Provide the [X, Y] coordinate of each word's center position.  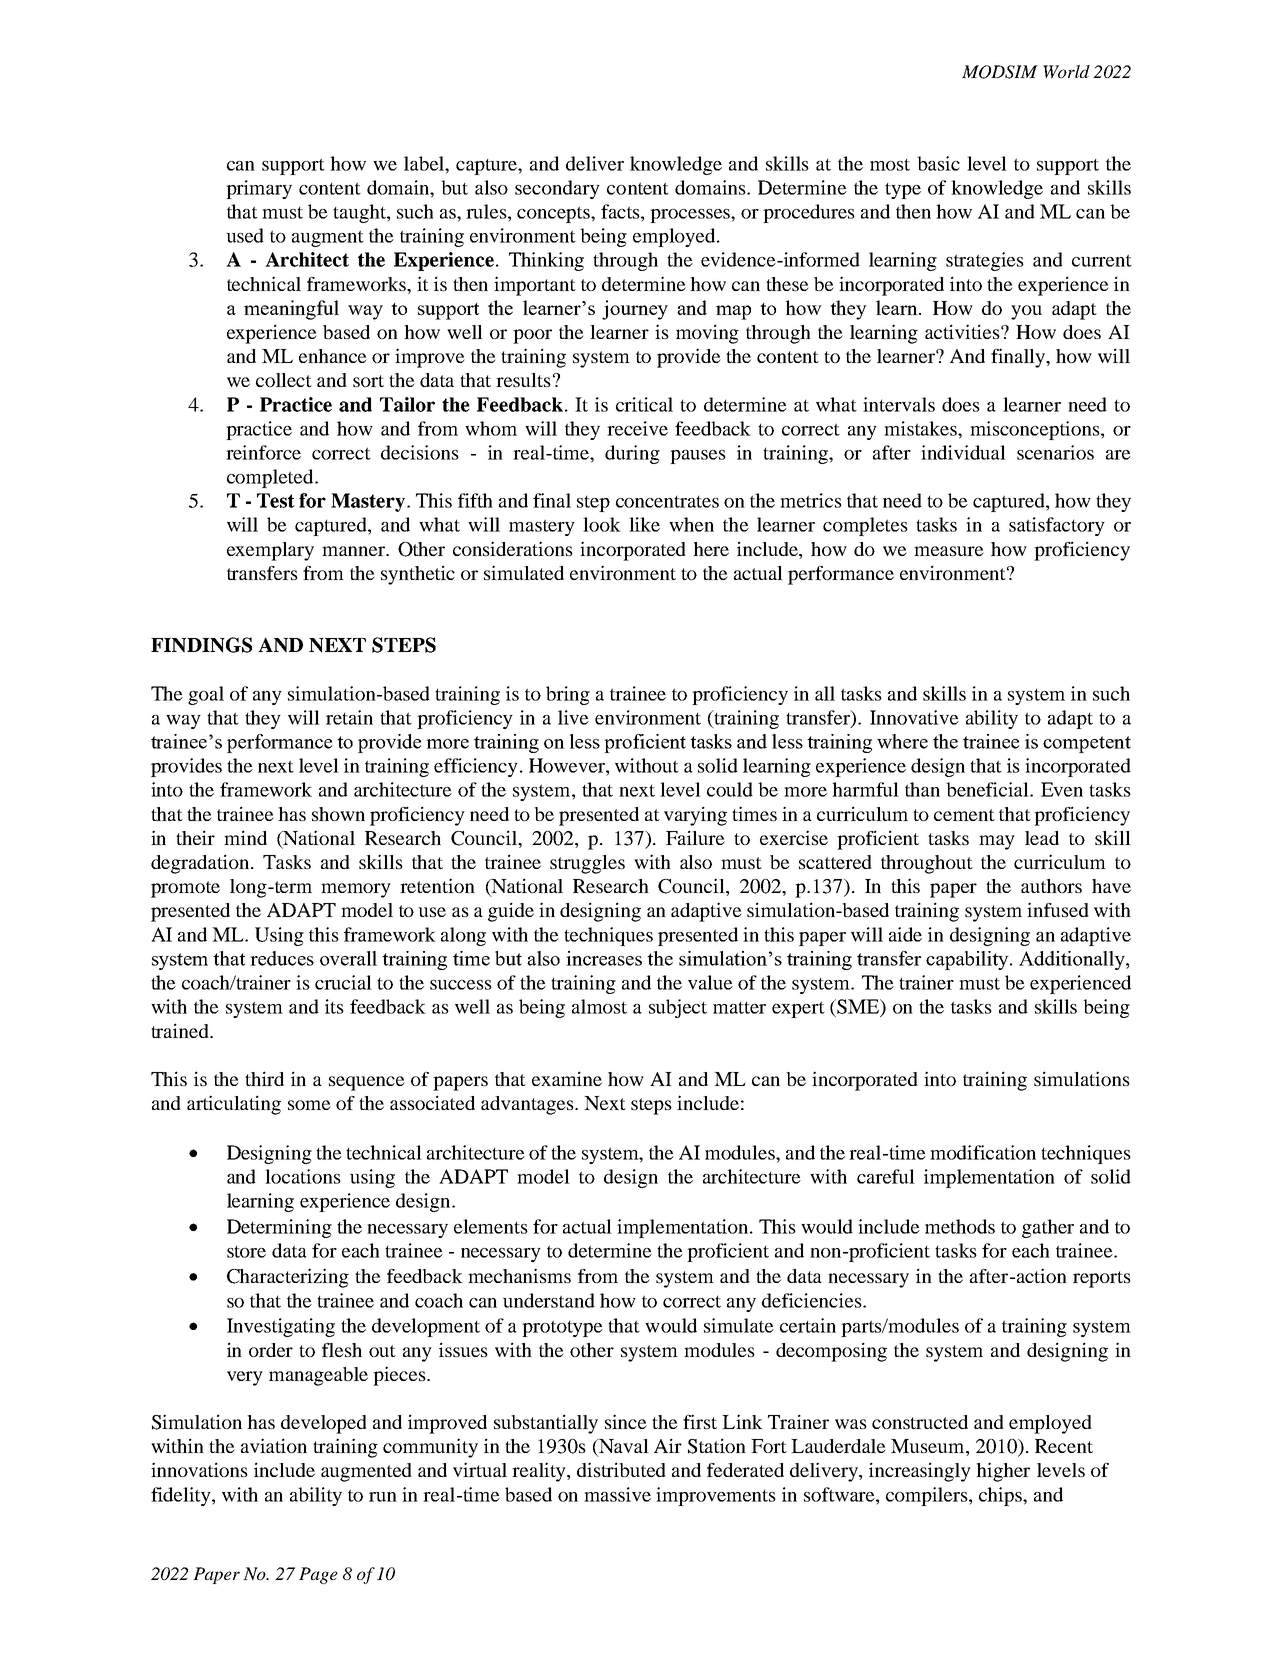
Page [318, 1575]
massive [617, 1494]
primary [259, 189]
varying [695, 816]
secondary [557, 189]
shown [338, 814]
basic [938, 163]
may [997, 842]
